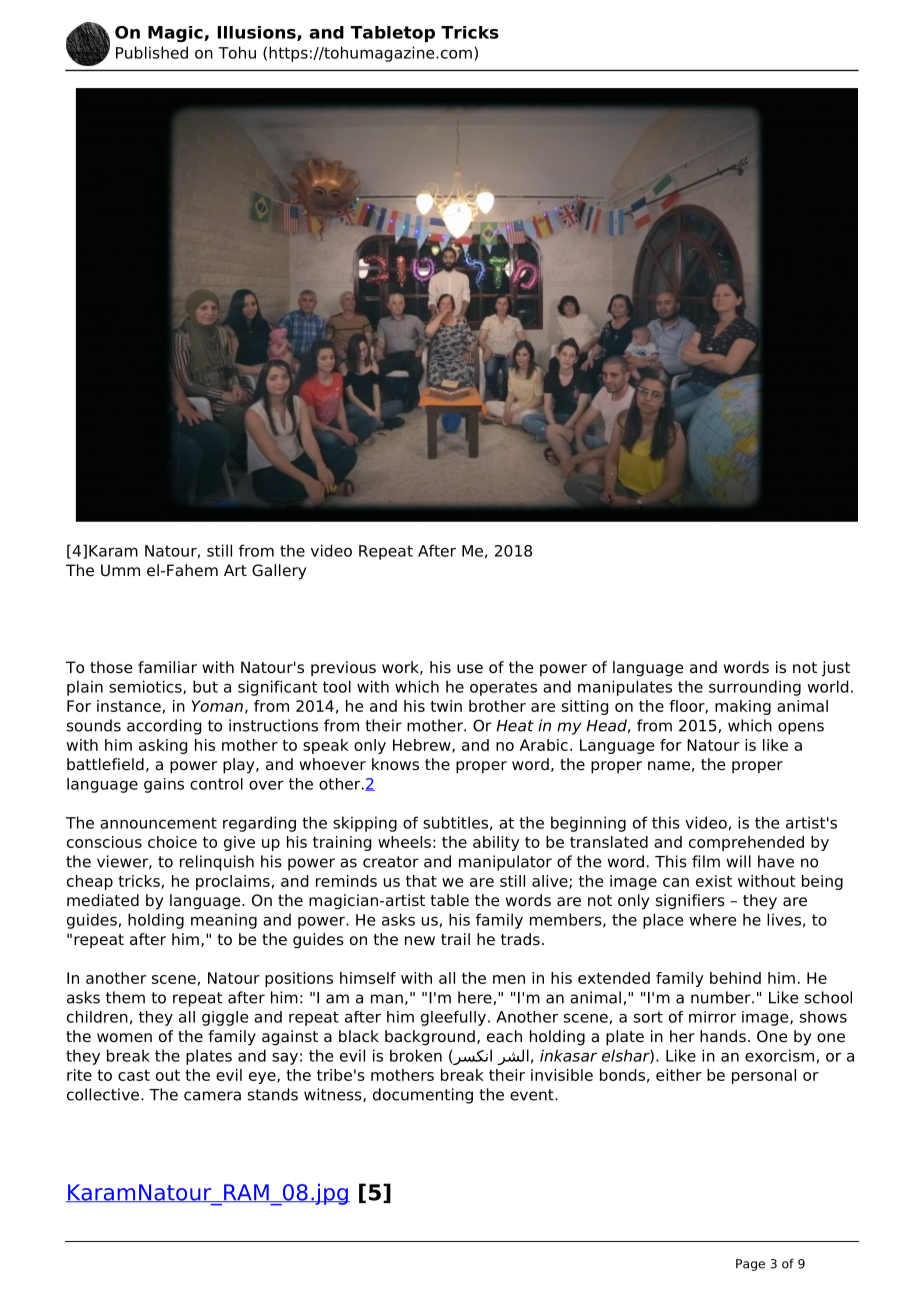 This image has height=1308, width=924. Describe the element at coordinates (152, 52) in the image. I see `Published` at that location.
